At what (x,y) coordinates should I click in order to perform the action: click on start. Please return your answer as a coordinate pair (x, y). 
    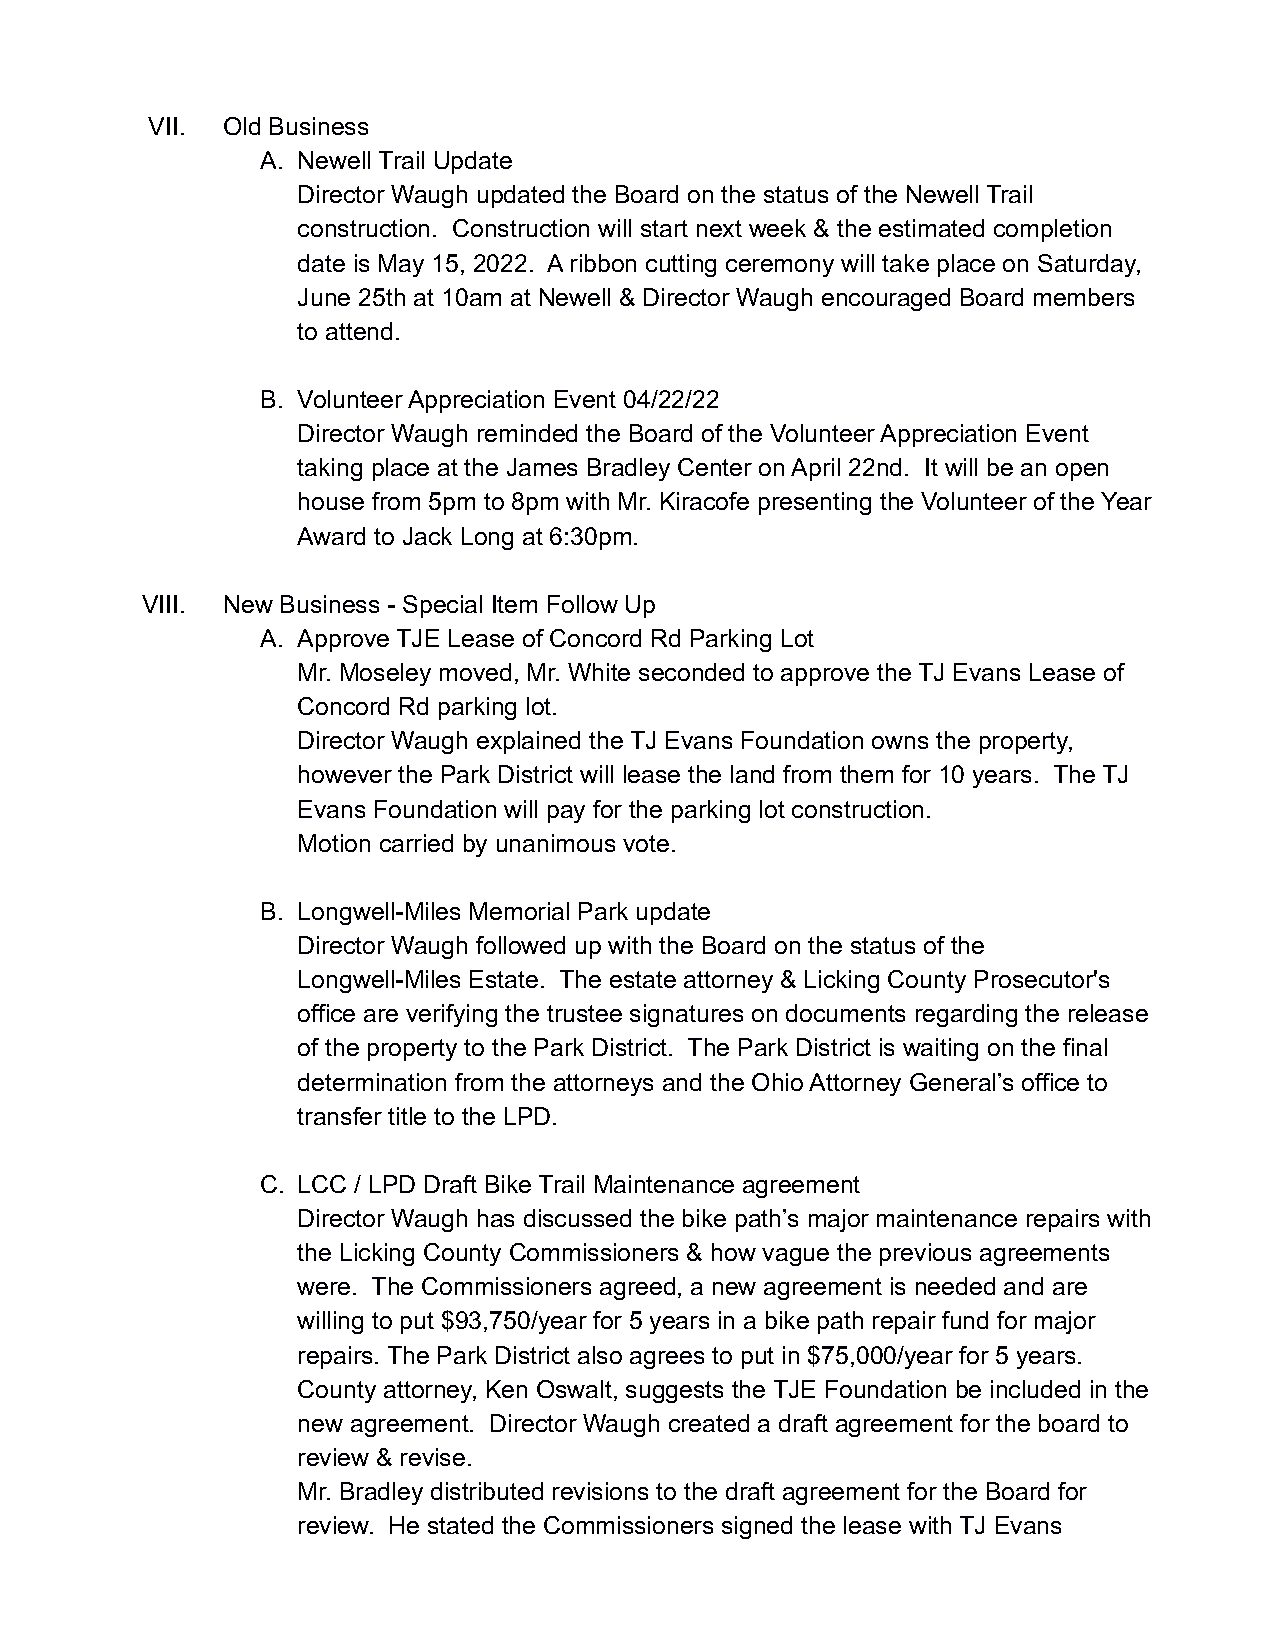
    Looking at the image, I should click on (664, 228).
